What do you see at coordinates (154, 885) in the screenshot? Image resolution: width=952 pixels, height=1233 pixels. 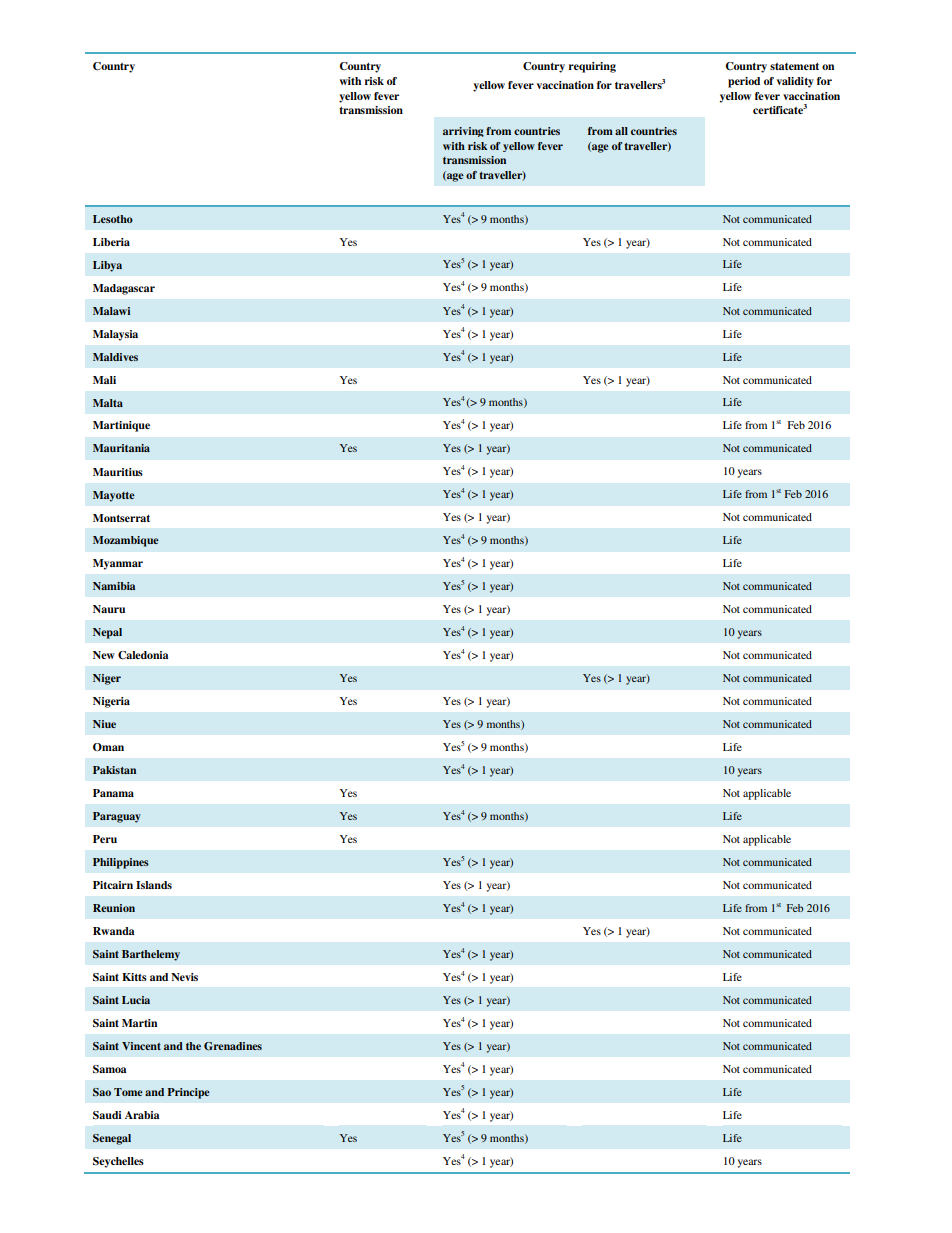 I see `Islands` at bounding box center [154, 885].
